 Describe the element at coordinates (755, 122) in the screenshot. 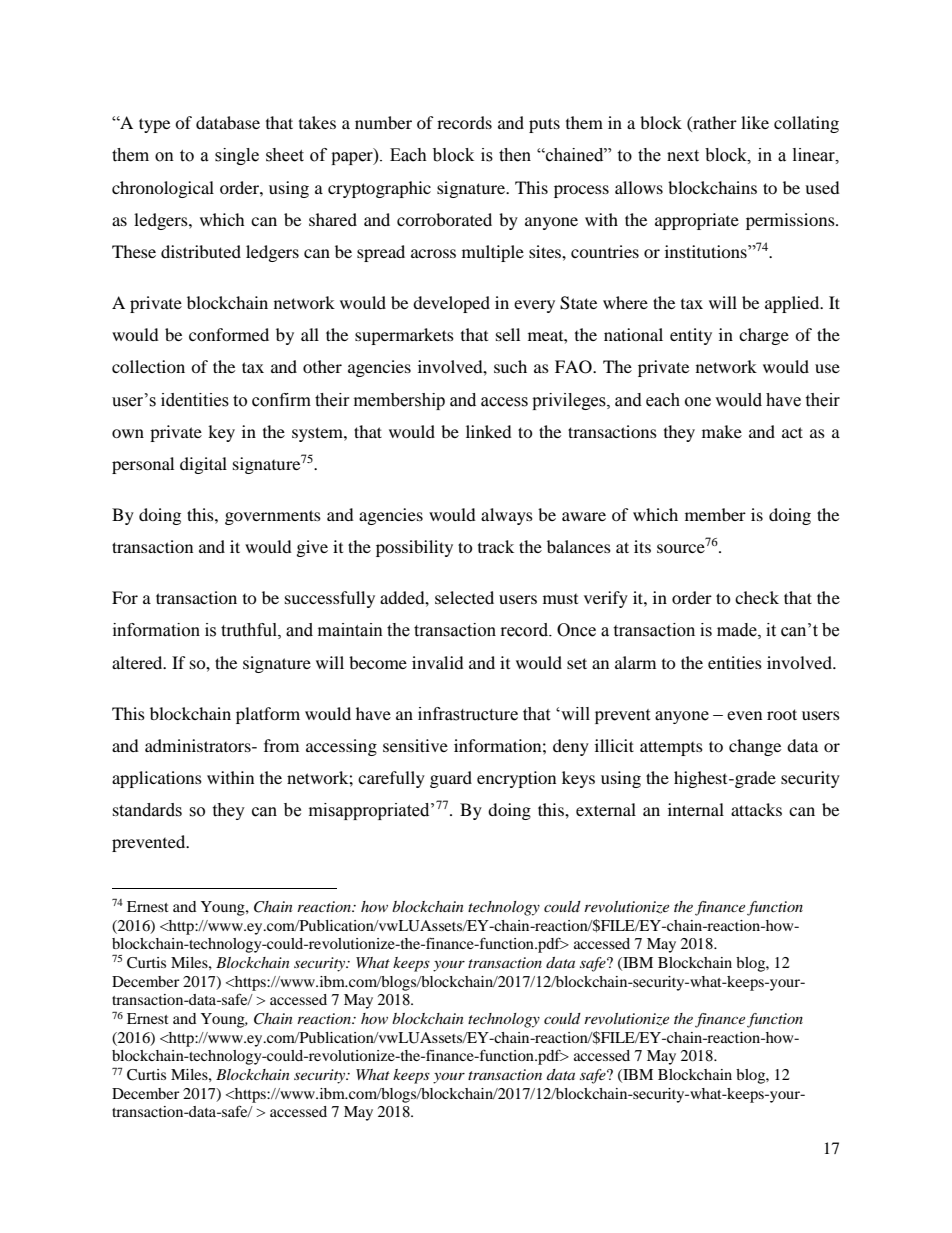

I see `like` at that location.
